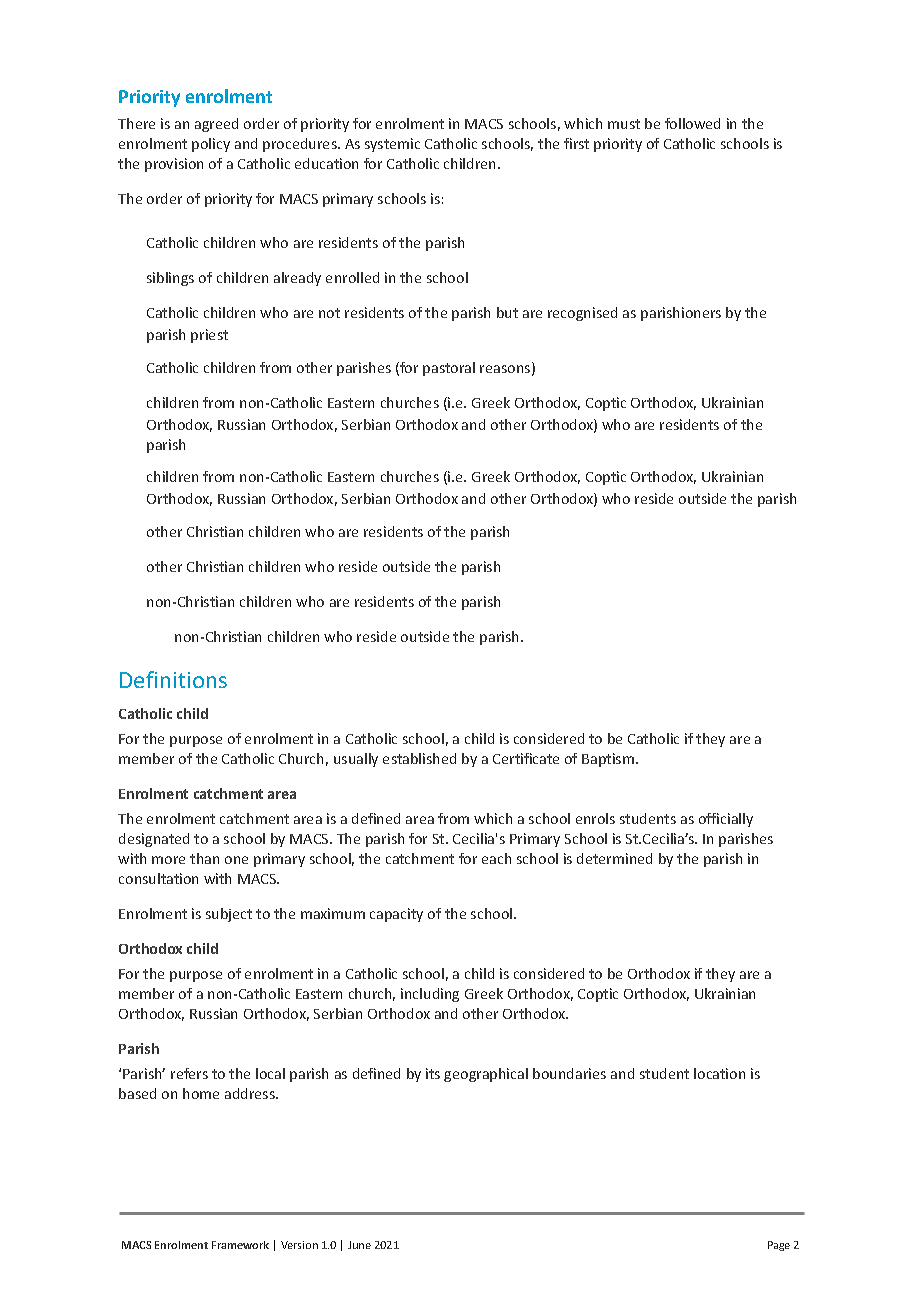 This screenshot has width=924, height=1307. Describe the element at coordinates (240, 1245) in the screenshot. I see `Framework` at that location.
